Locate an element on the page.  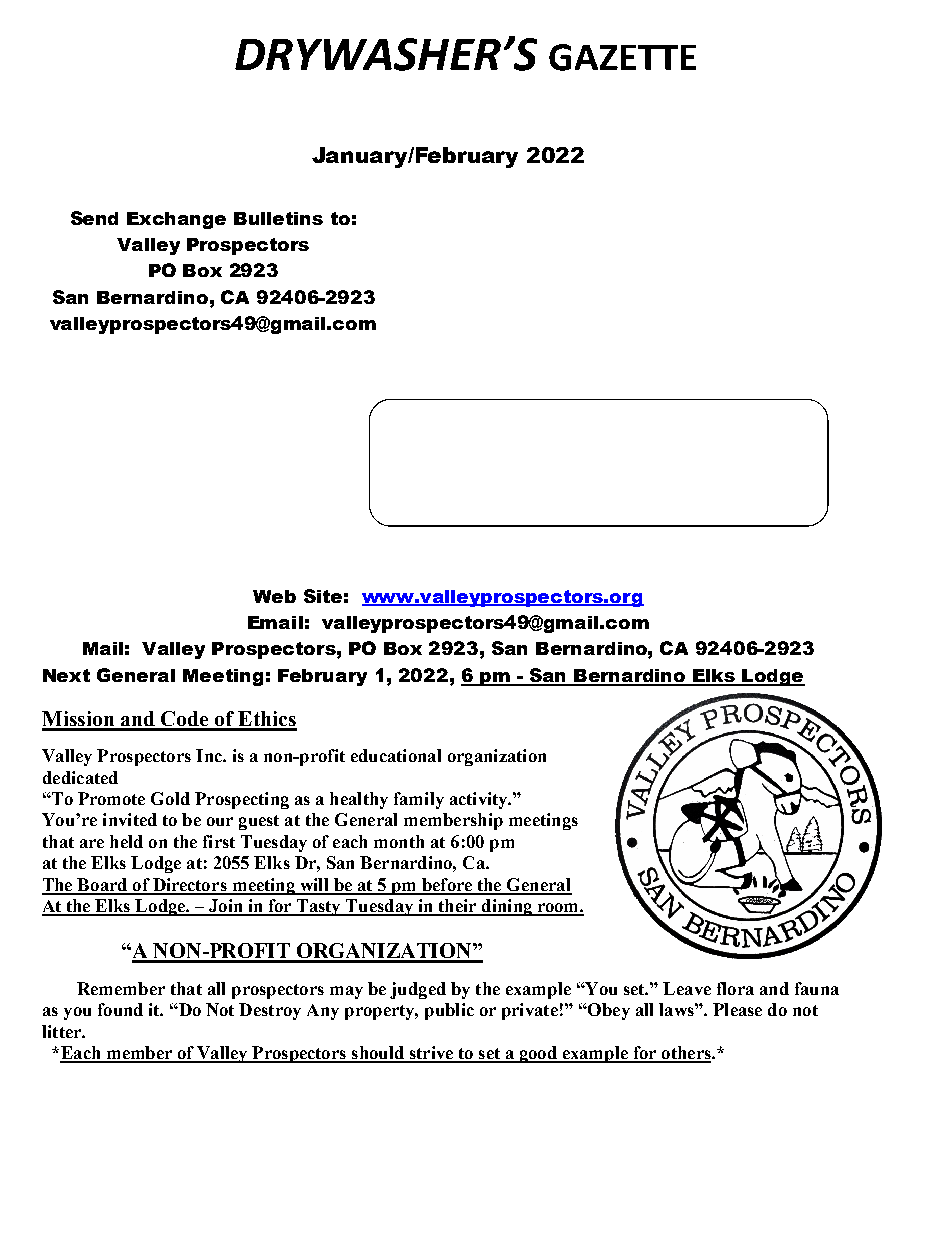
Next is located at coordinates (66, 675).
